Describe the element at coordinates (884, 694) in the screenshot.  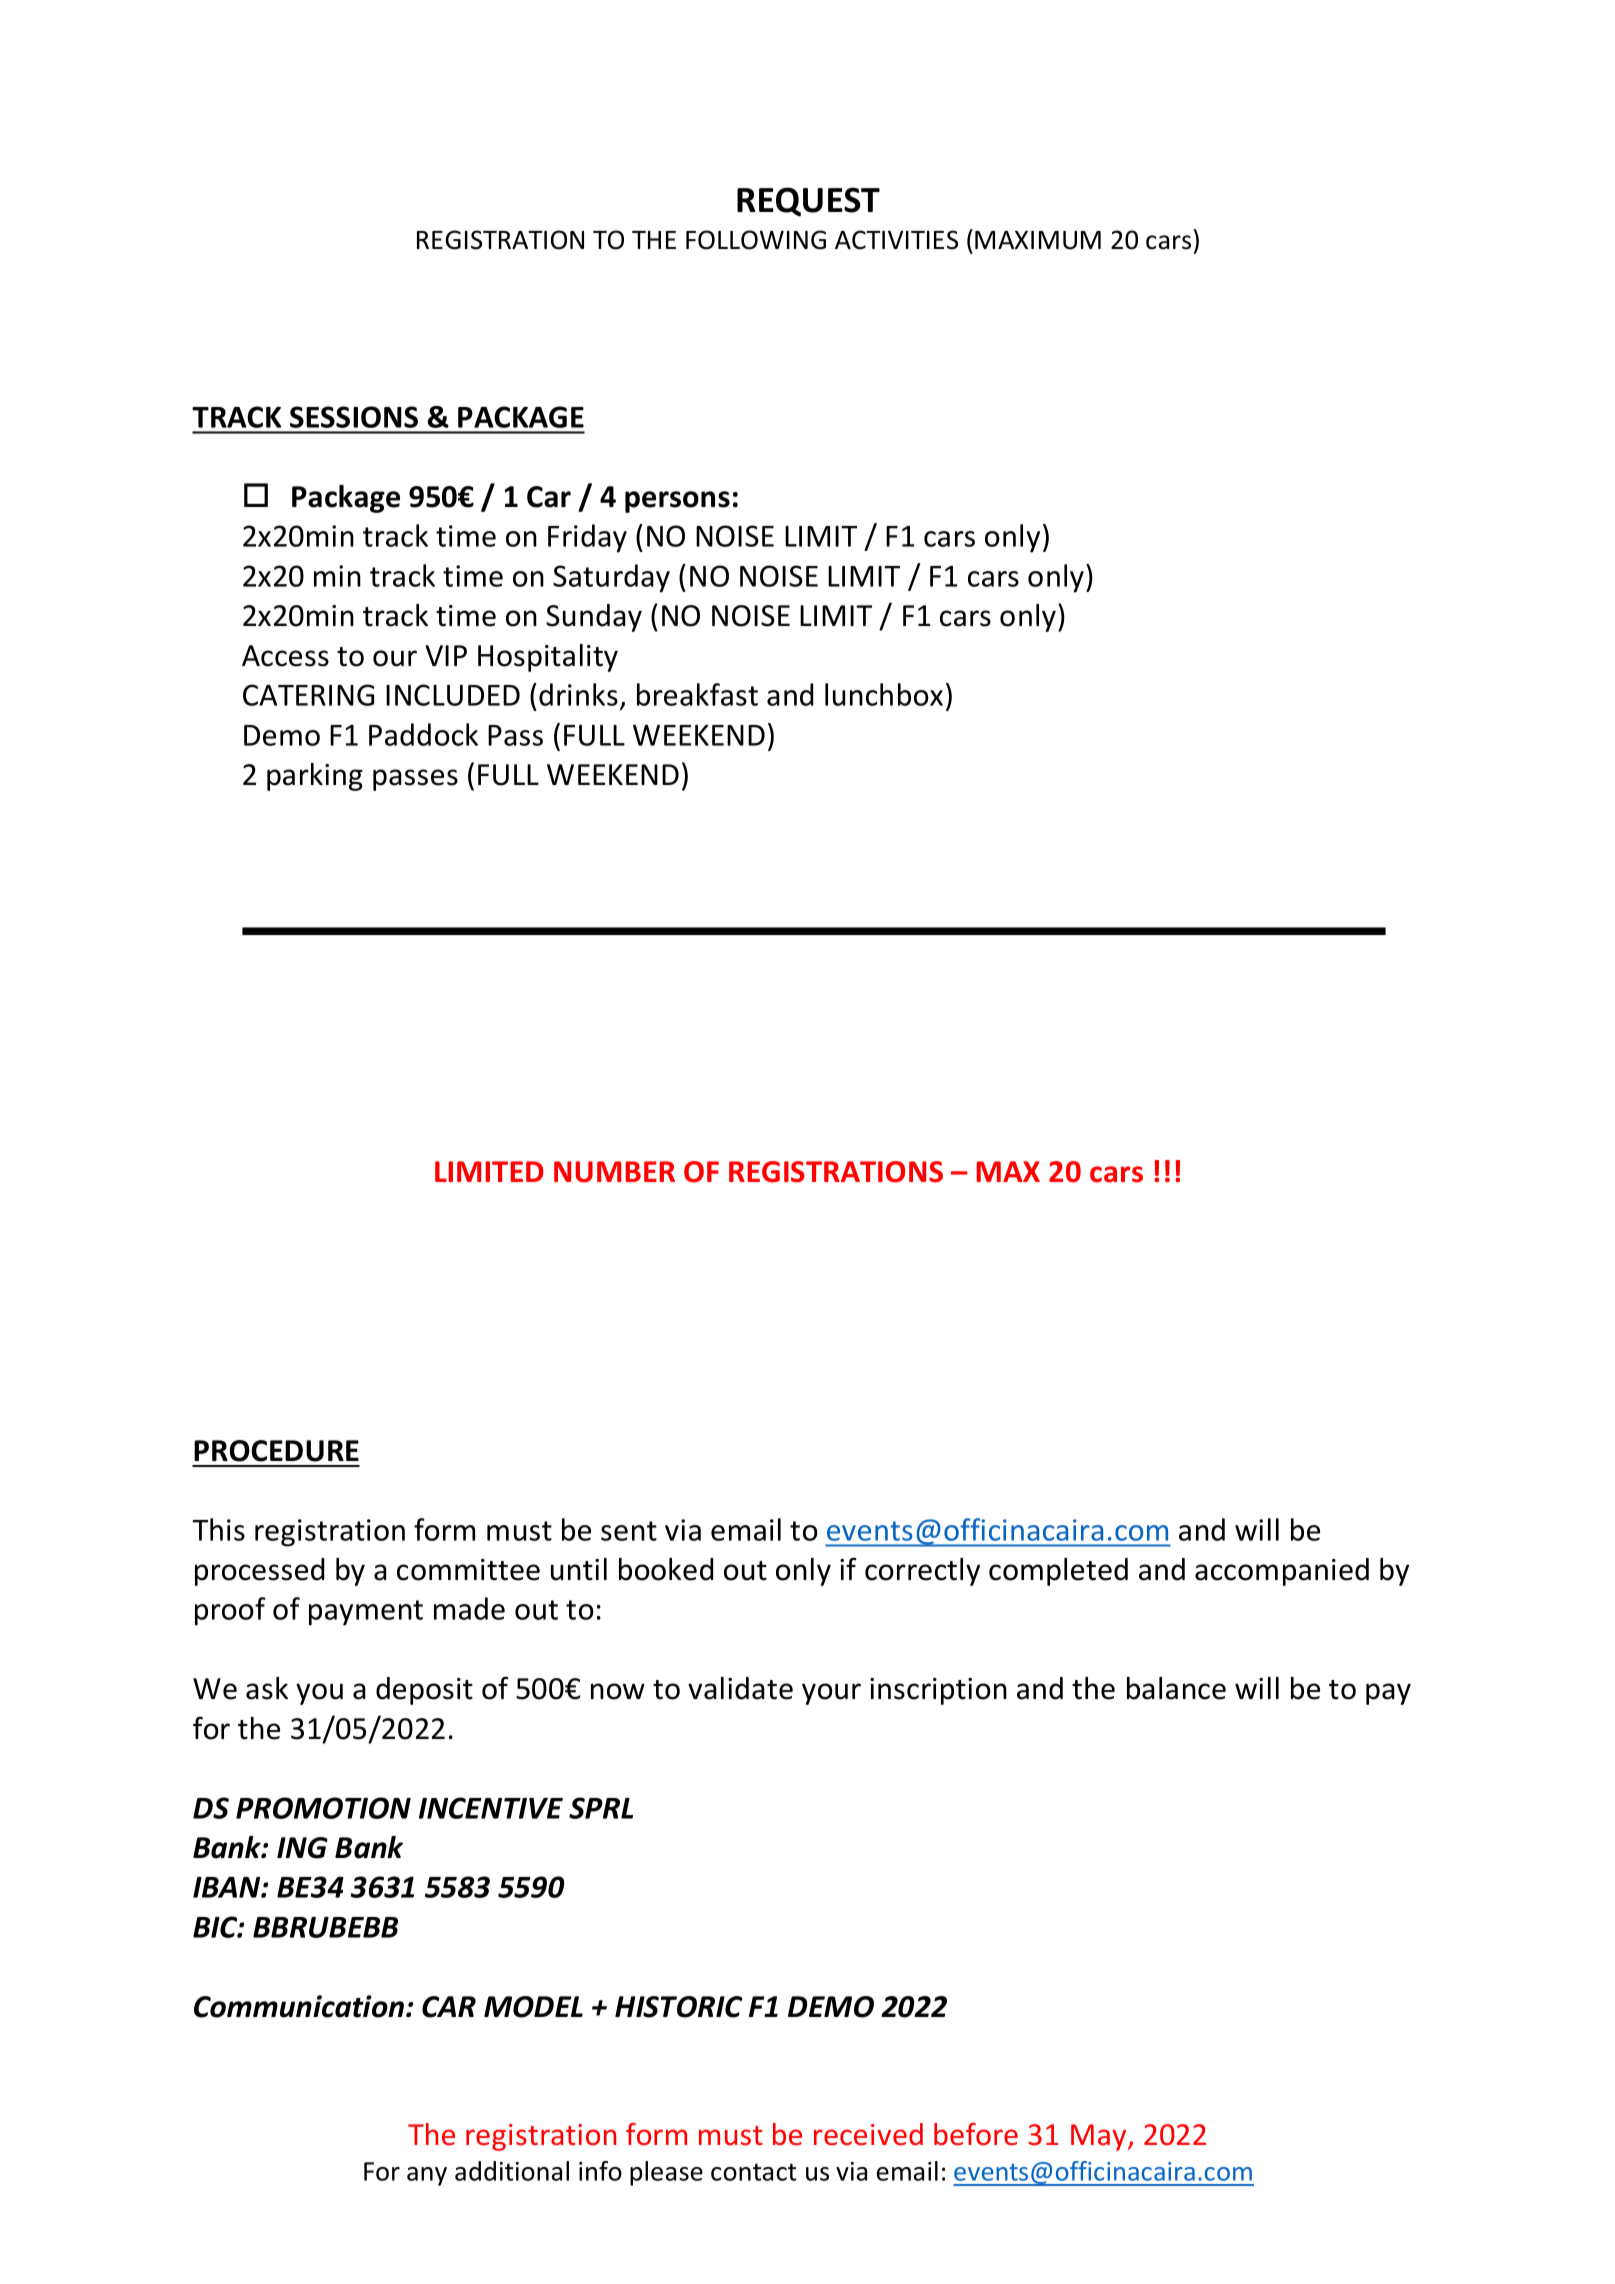
I see `lunchbox` at that location.
